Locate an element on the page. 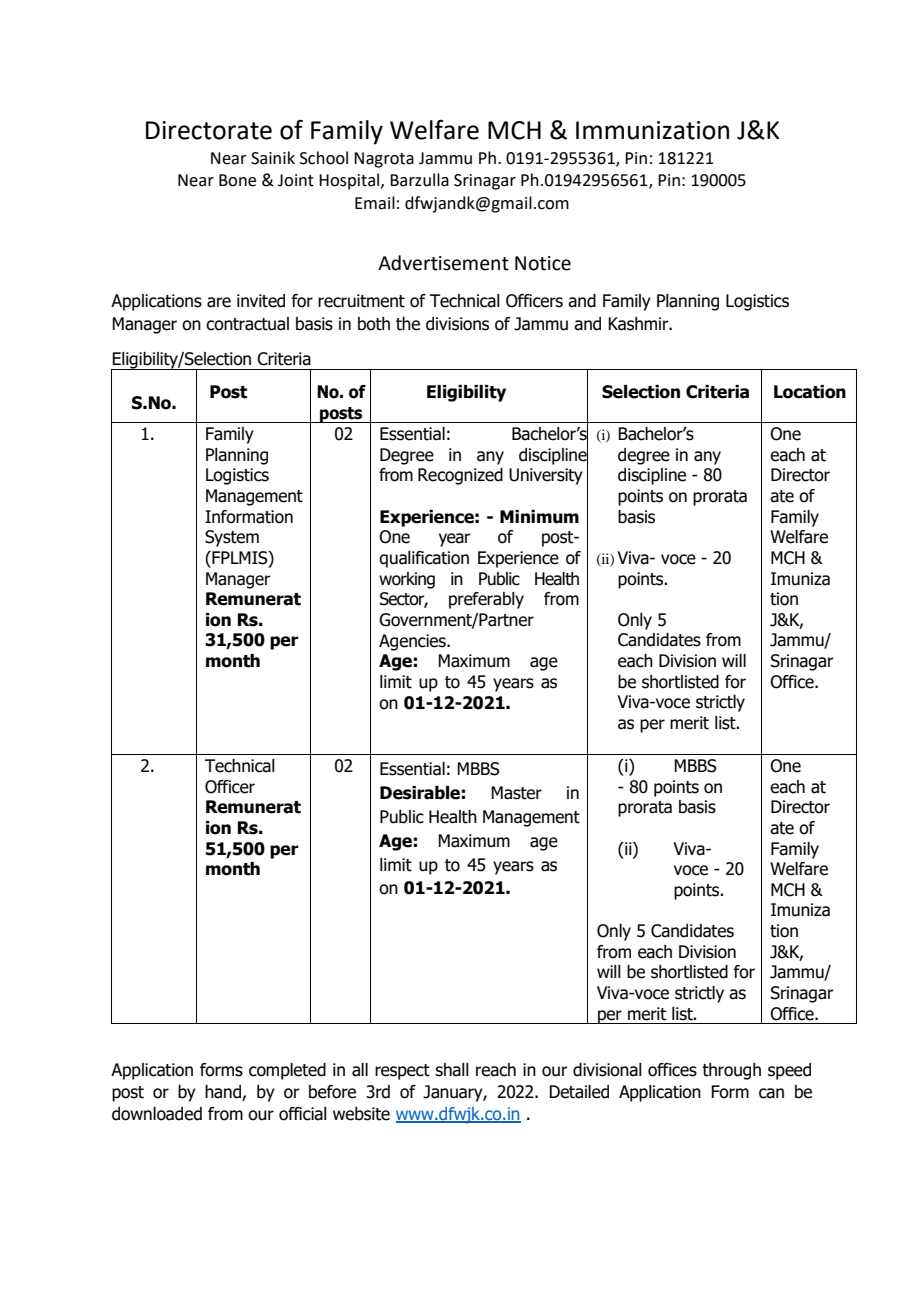  completed is located at coordinates (287, 1071).
